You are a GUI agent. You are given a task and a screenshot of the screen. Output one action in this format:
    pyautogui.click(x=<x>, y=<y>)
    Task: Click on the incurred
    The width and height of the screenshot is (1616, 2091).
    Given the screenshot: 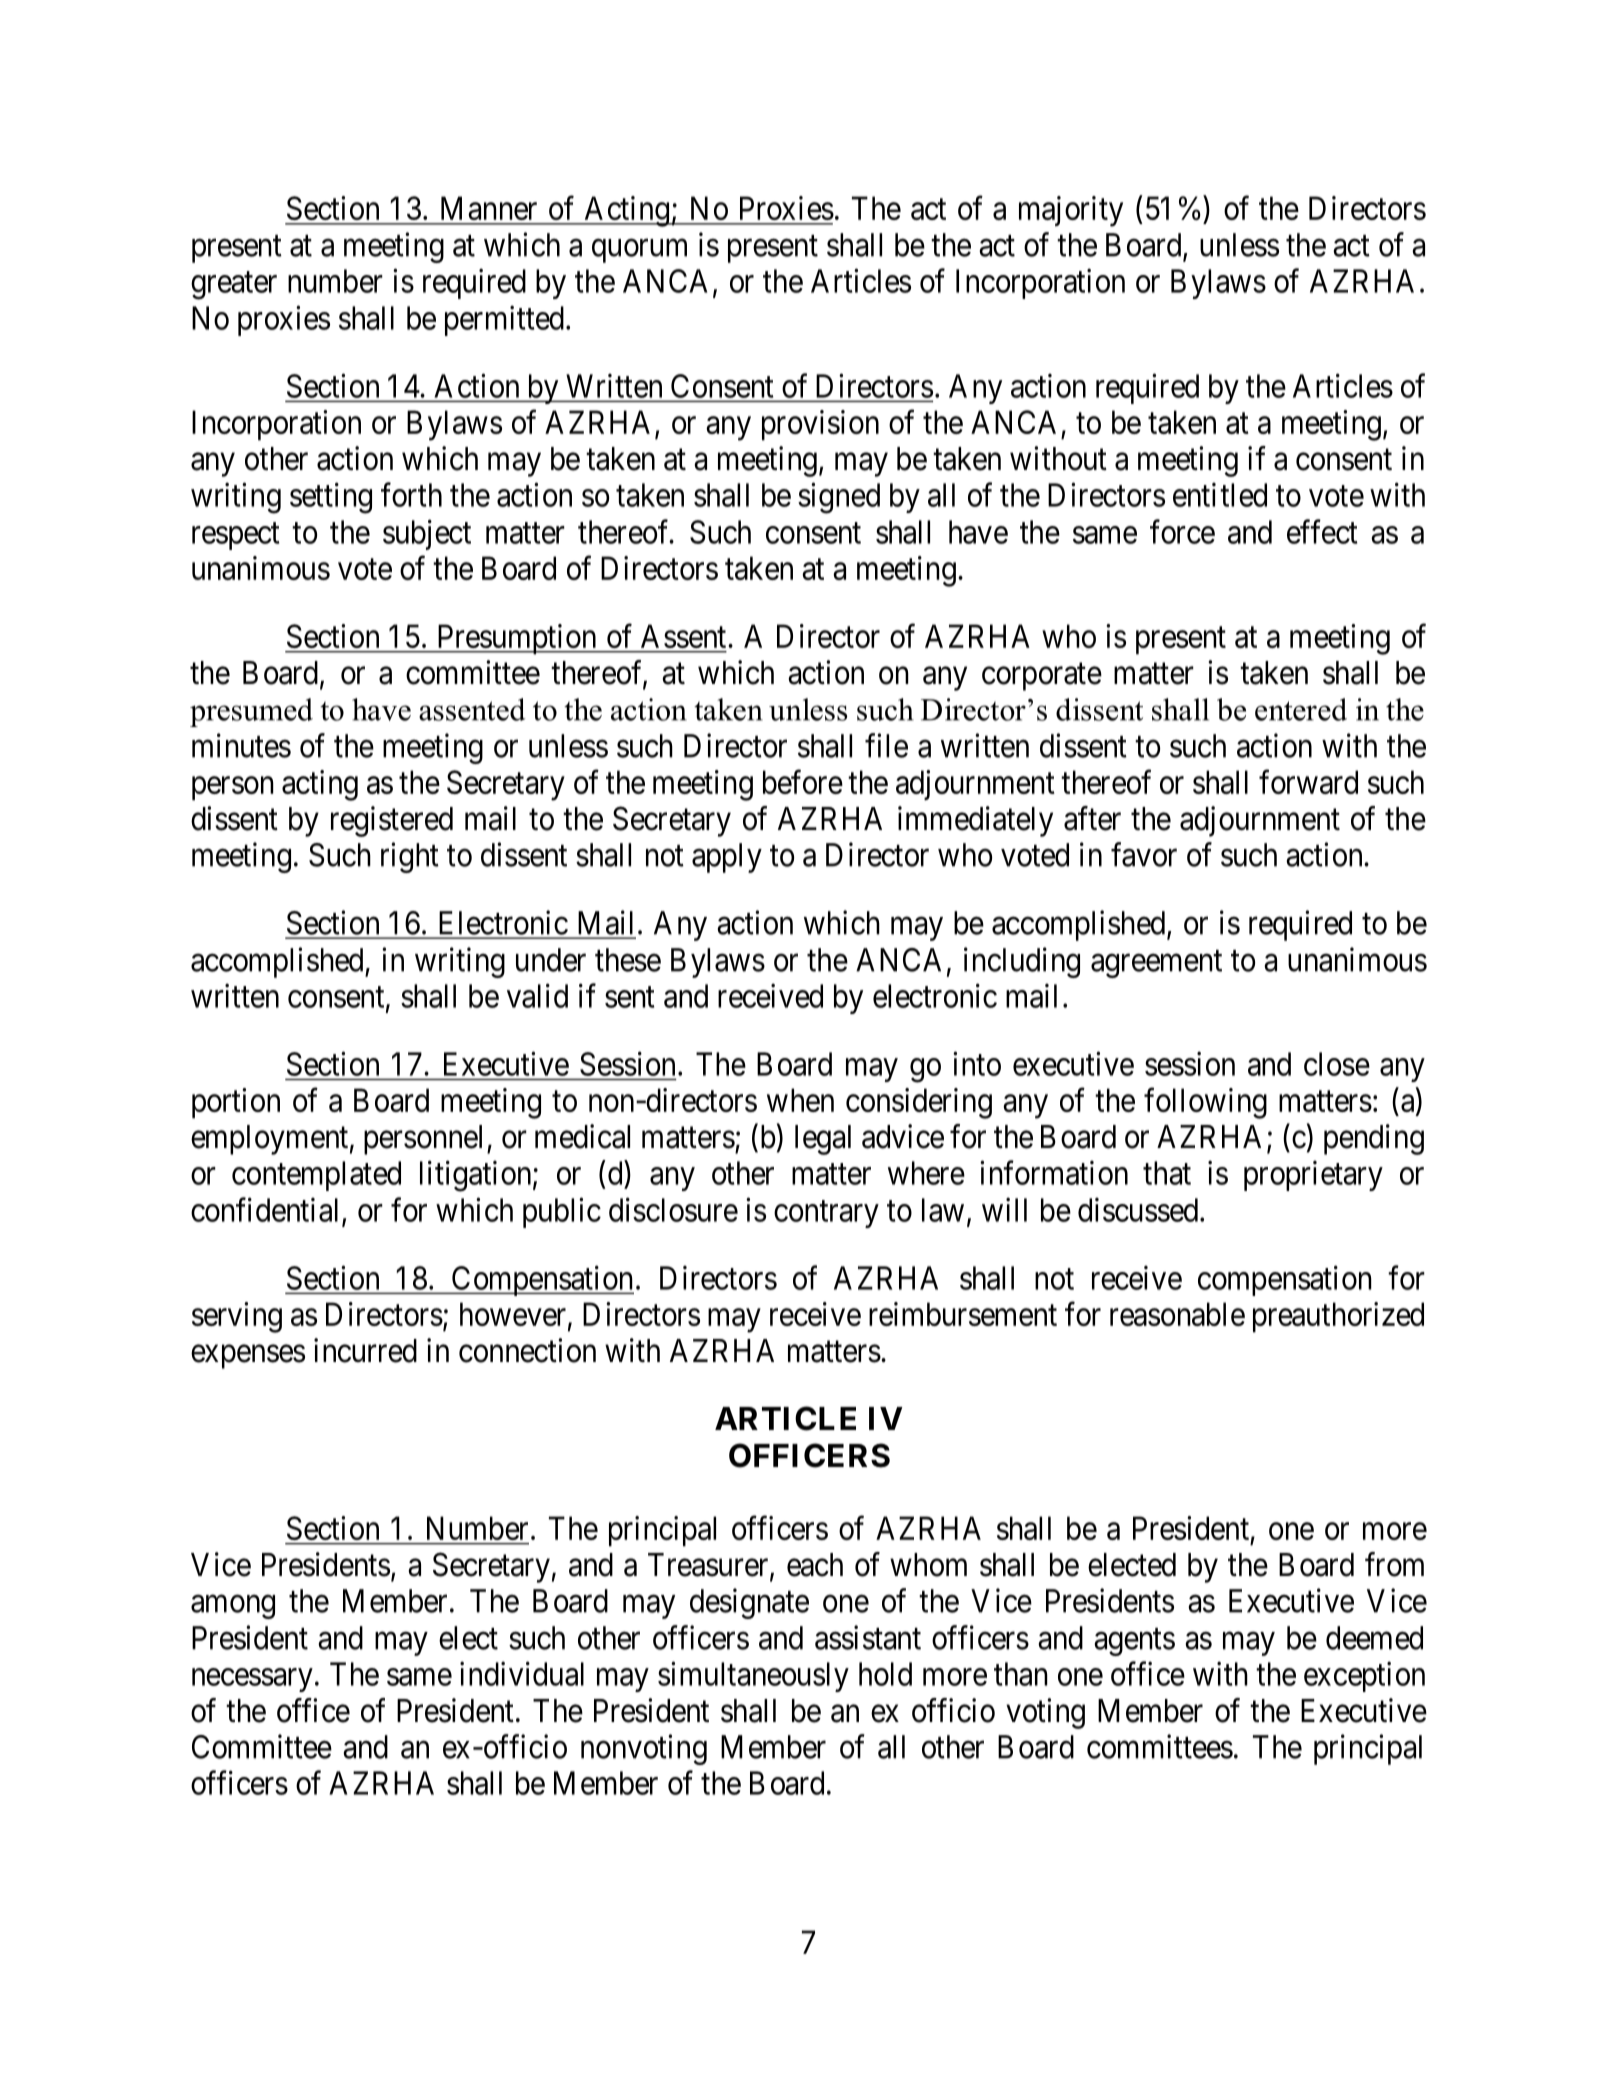 What is the action you would take?
    pyautogui.click(x=365, y=1350)
